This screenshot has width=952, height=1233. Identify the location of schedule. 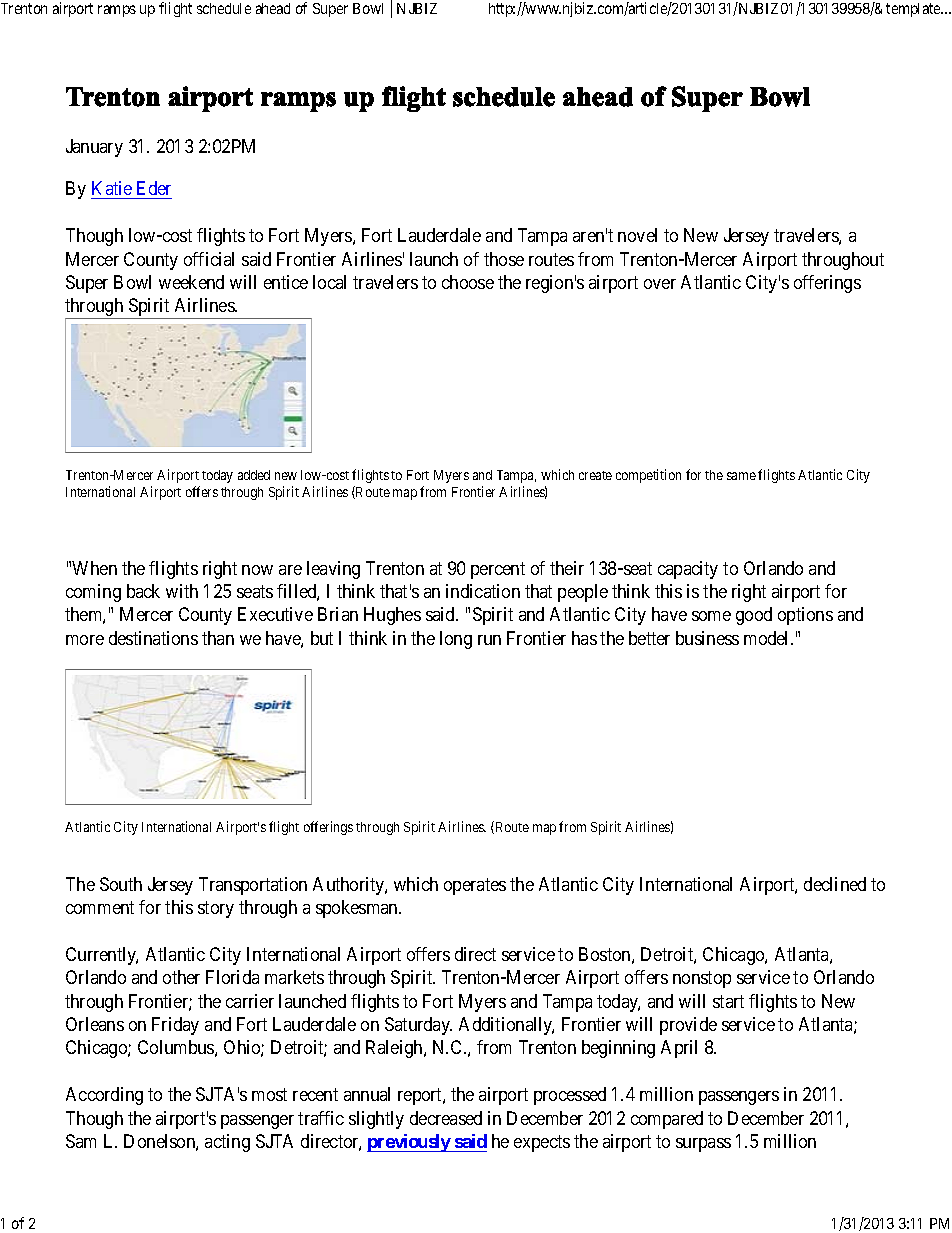
(224, 8).
